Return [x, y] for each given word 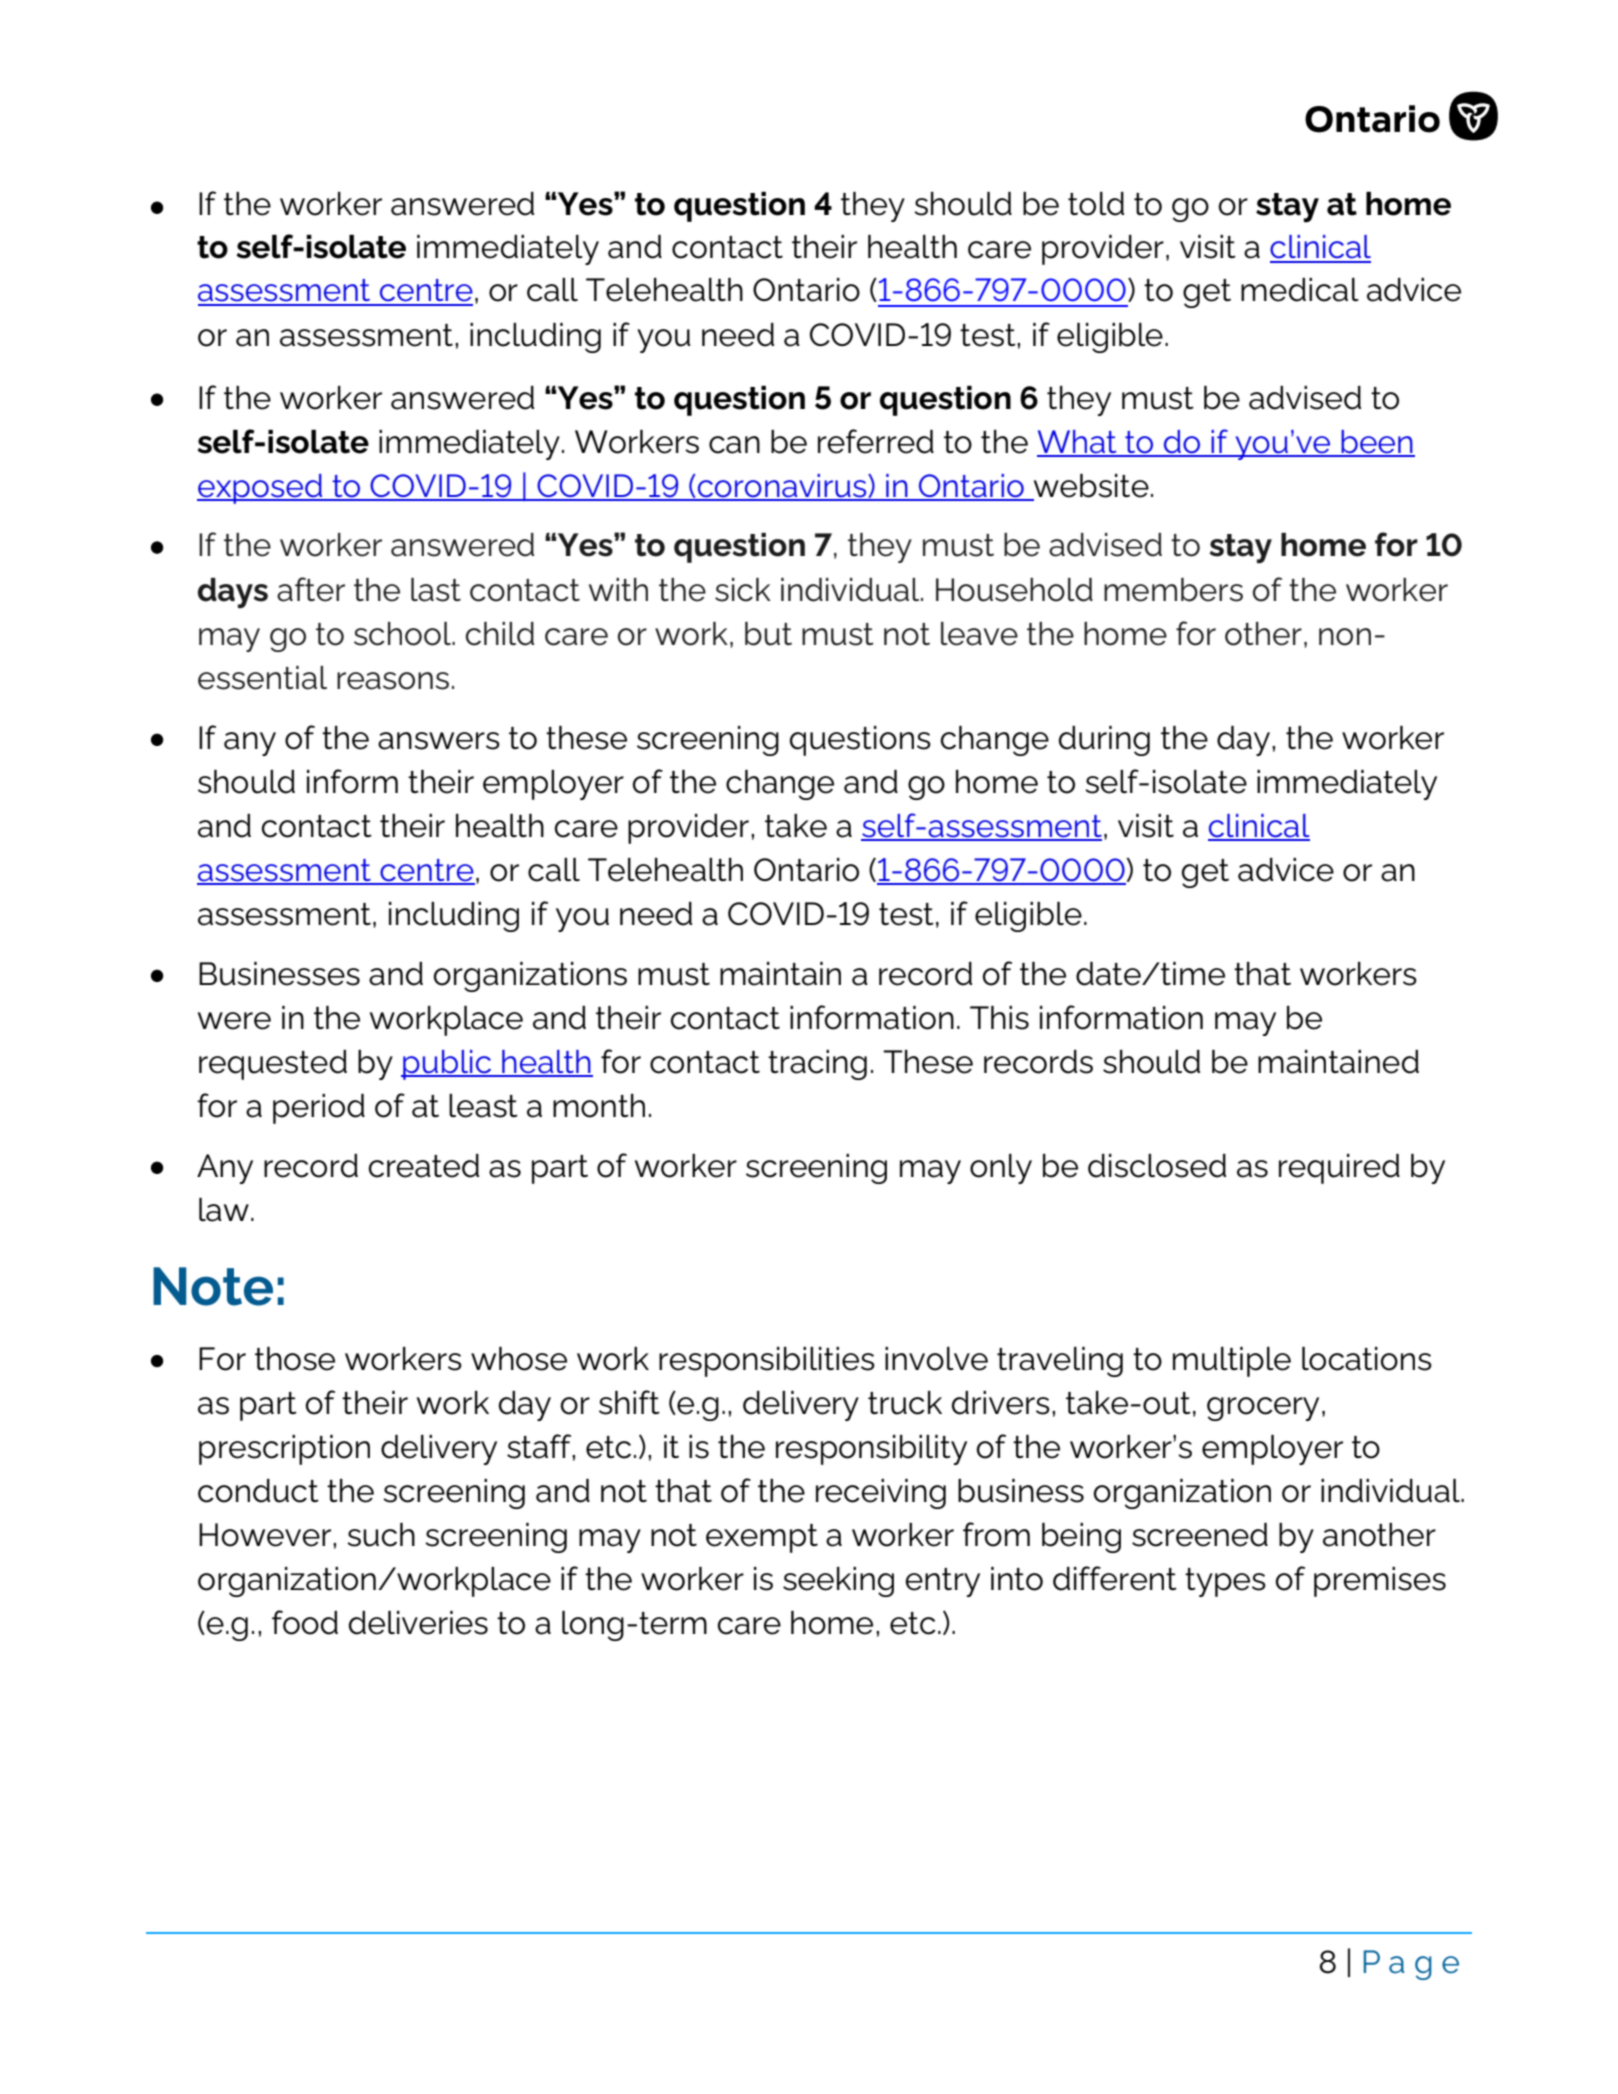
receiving [881, 1494]
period [319, 1109]
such [381, 1535]
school [403, 634]
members [1173, 590]
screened [1200, 1535]
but [768, 634]
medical [1300, 290]
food [305, 1622]
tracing [817, 1065]
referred [876, 441]
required [1339, 1169]
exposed [261, 489]
